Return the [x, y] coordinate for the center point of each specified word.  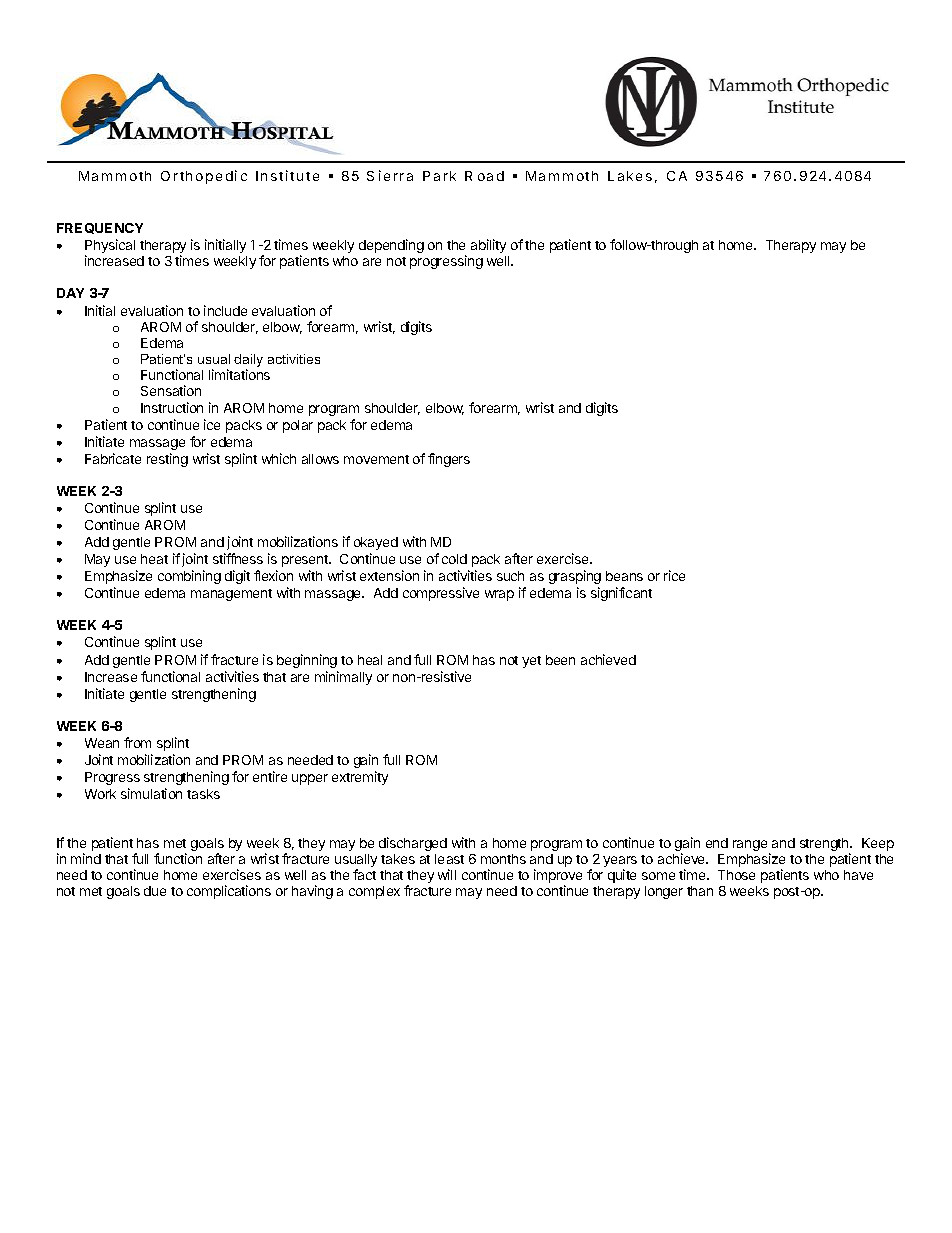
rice [674, 575]
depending [391, 246]
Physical [110, 247]
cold [454, 559]
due [155, 891]
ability [488, 246]
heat [154, 559]
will [447, 874]
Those [736, 875]
